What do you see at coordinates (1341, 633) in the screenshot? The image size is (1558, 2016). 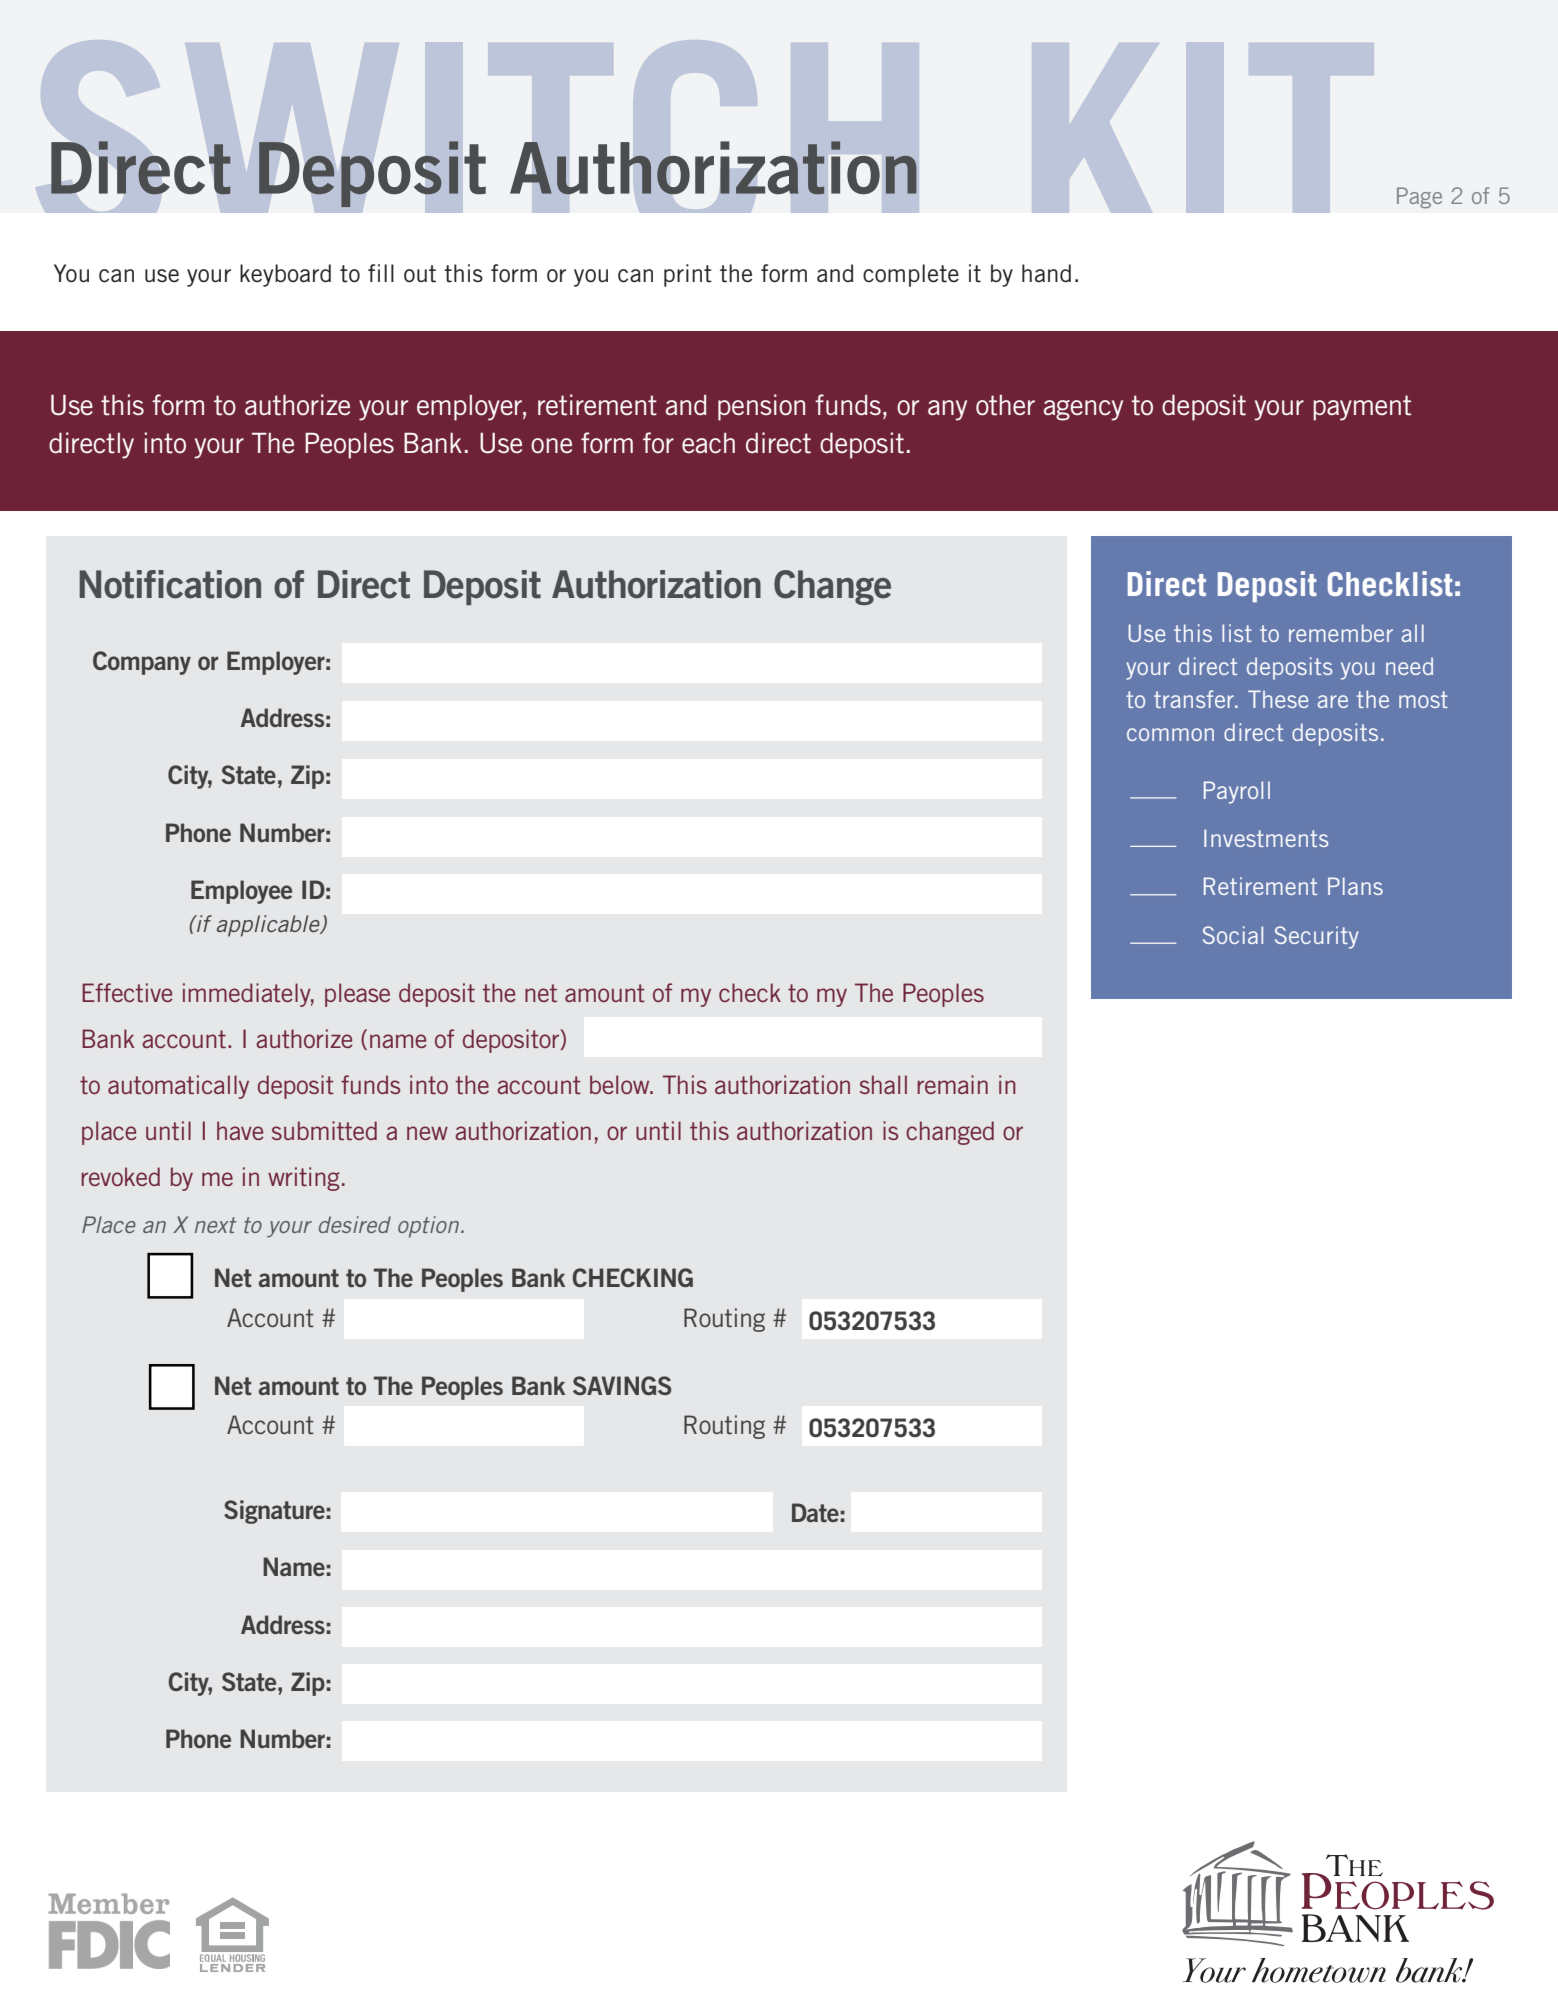 I see `remember` at bounding box center [1341, 633].
